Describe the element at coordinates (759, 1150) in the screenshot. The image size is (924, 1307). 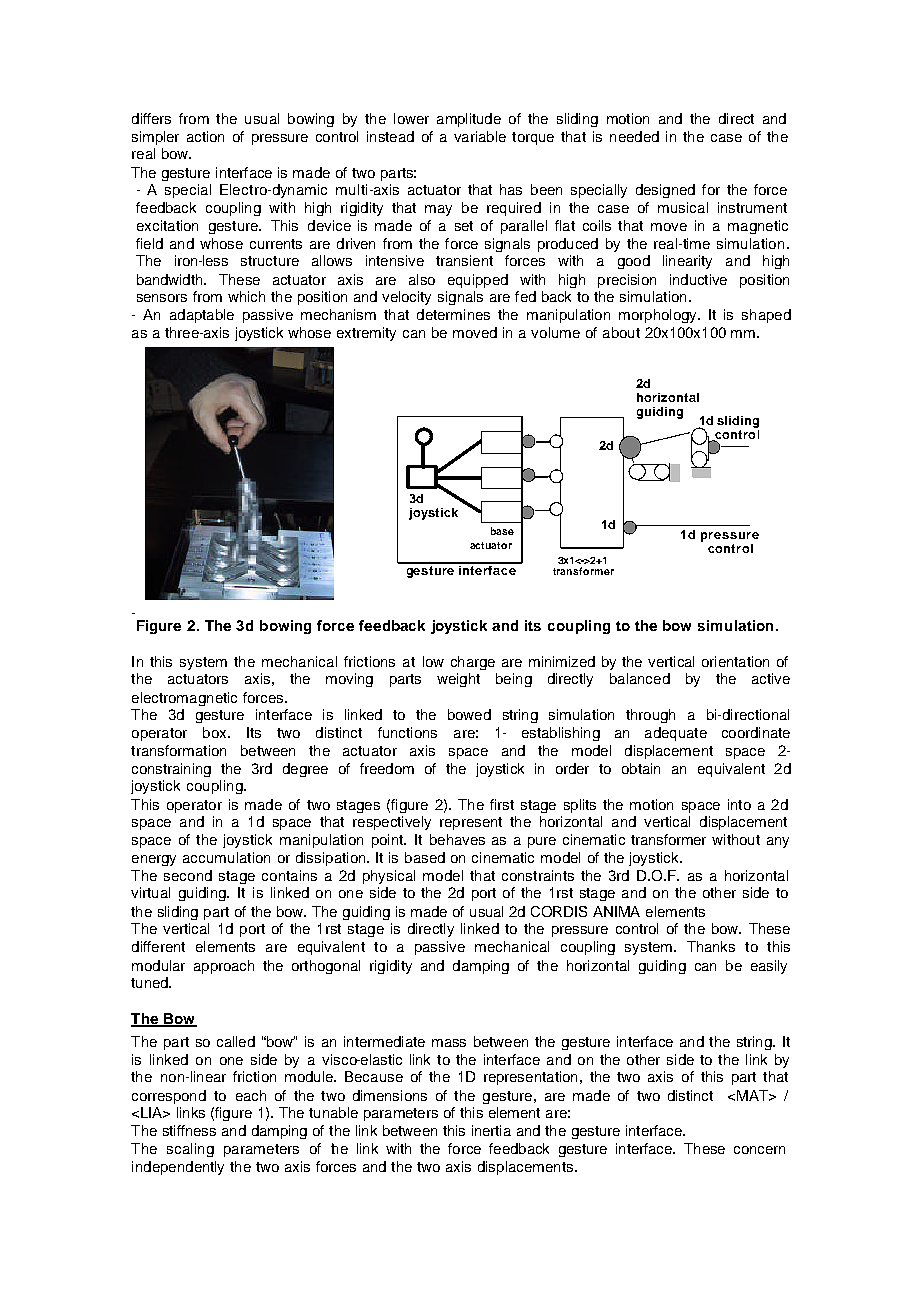
I see `concern` at that location.
